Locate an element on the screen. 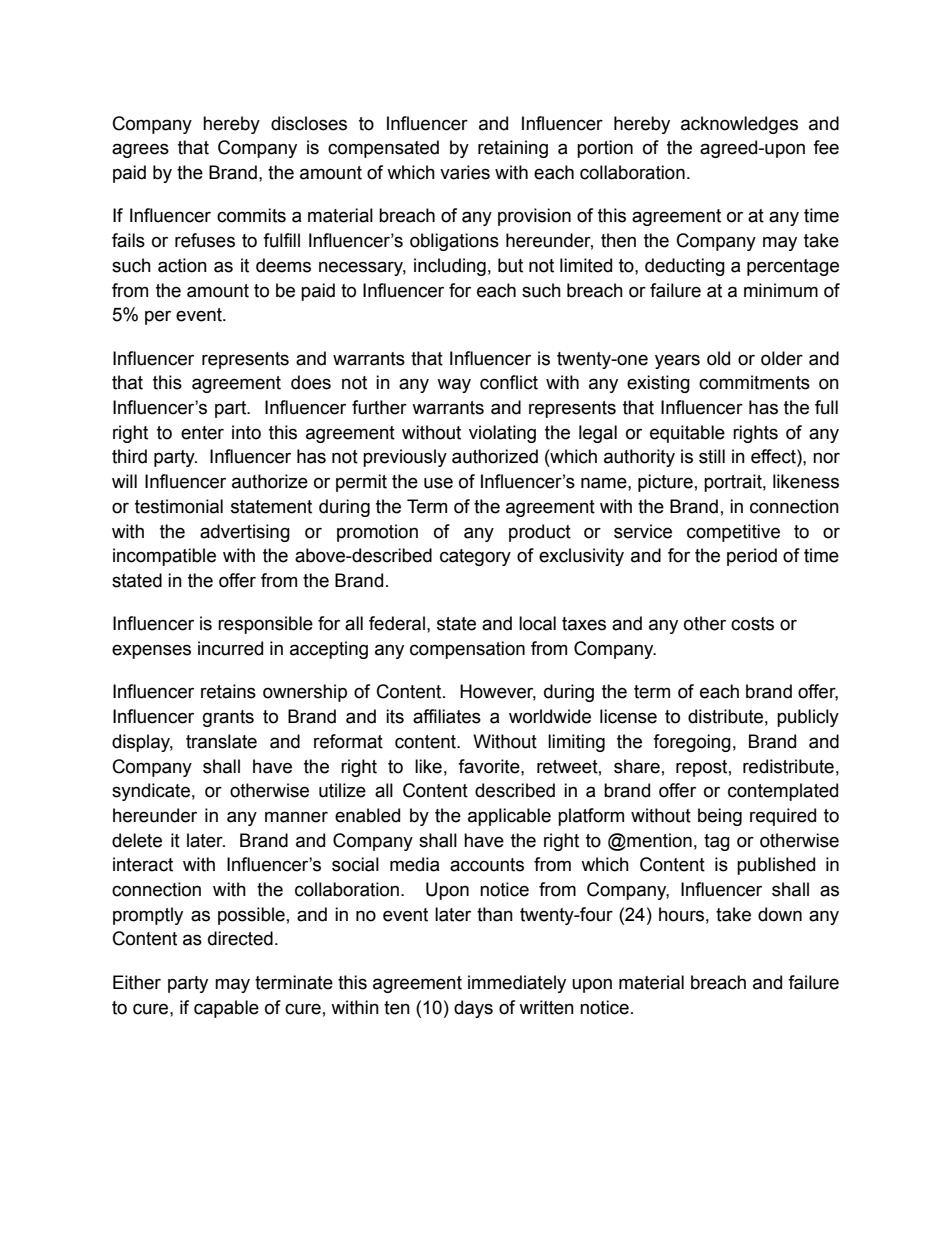 This screenshot has height=1233, width=952. capable is located at coordinates (226, 1009).
